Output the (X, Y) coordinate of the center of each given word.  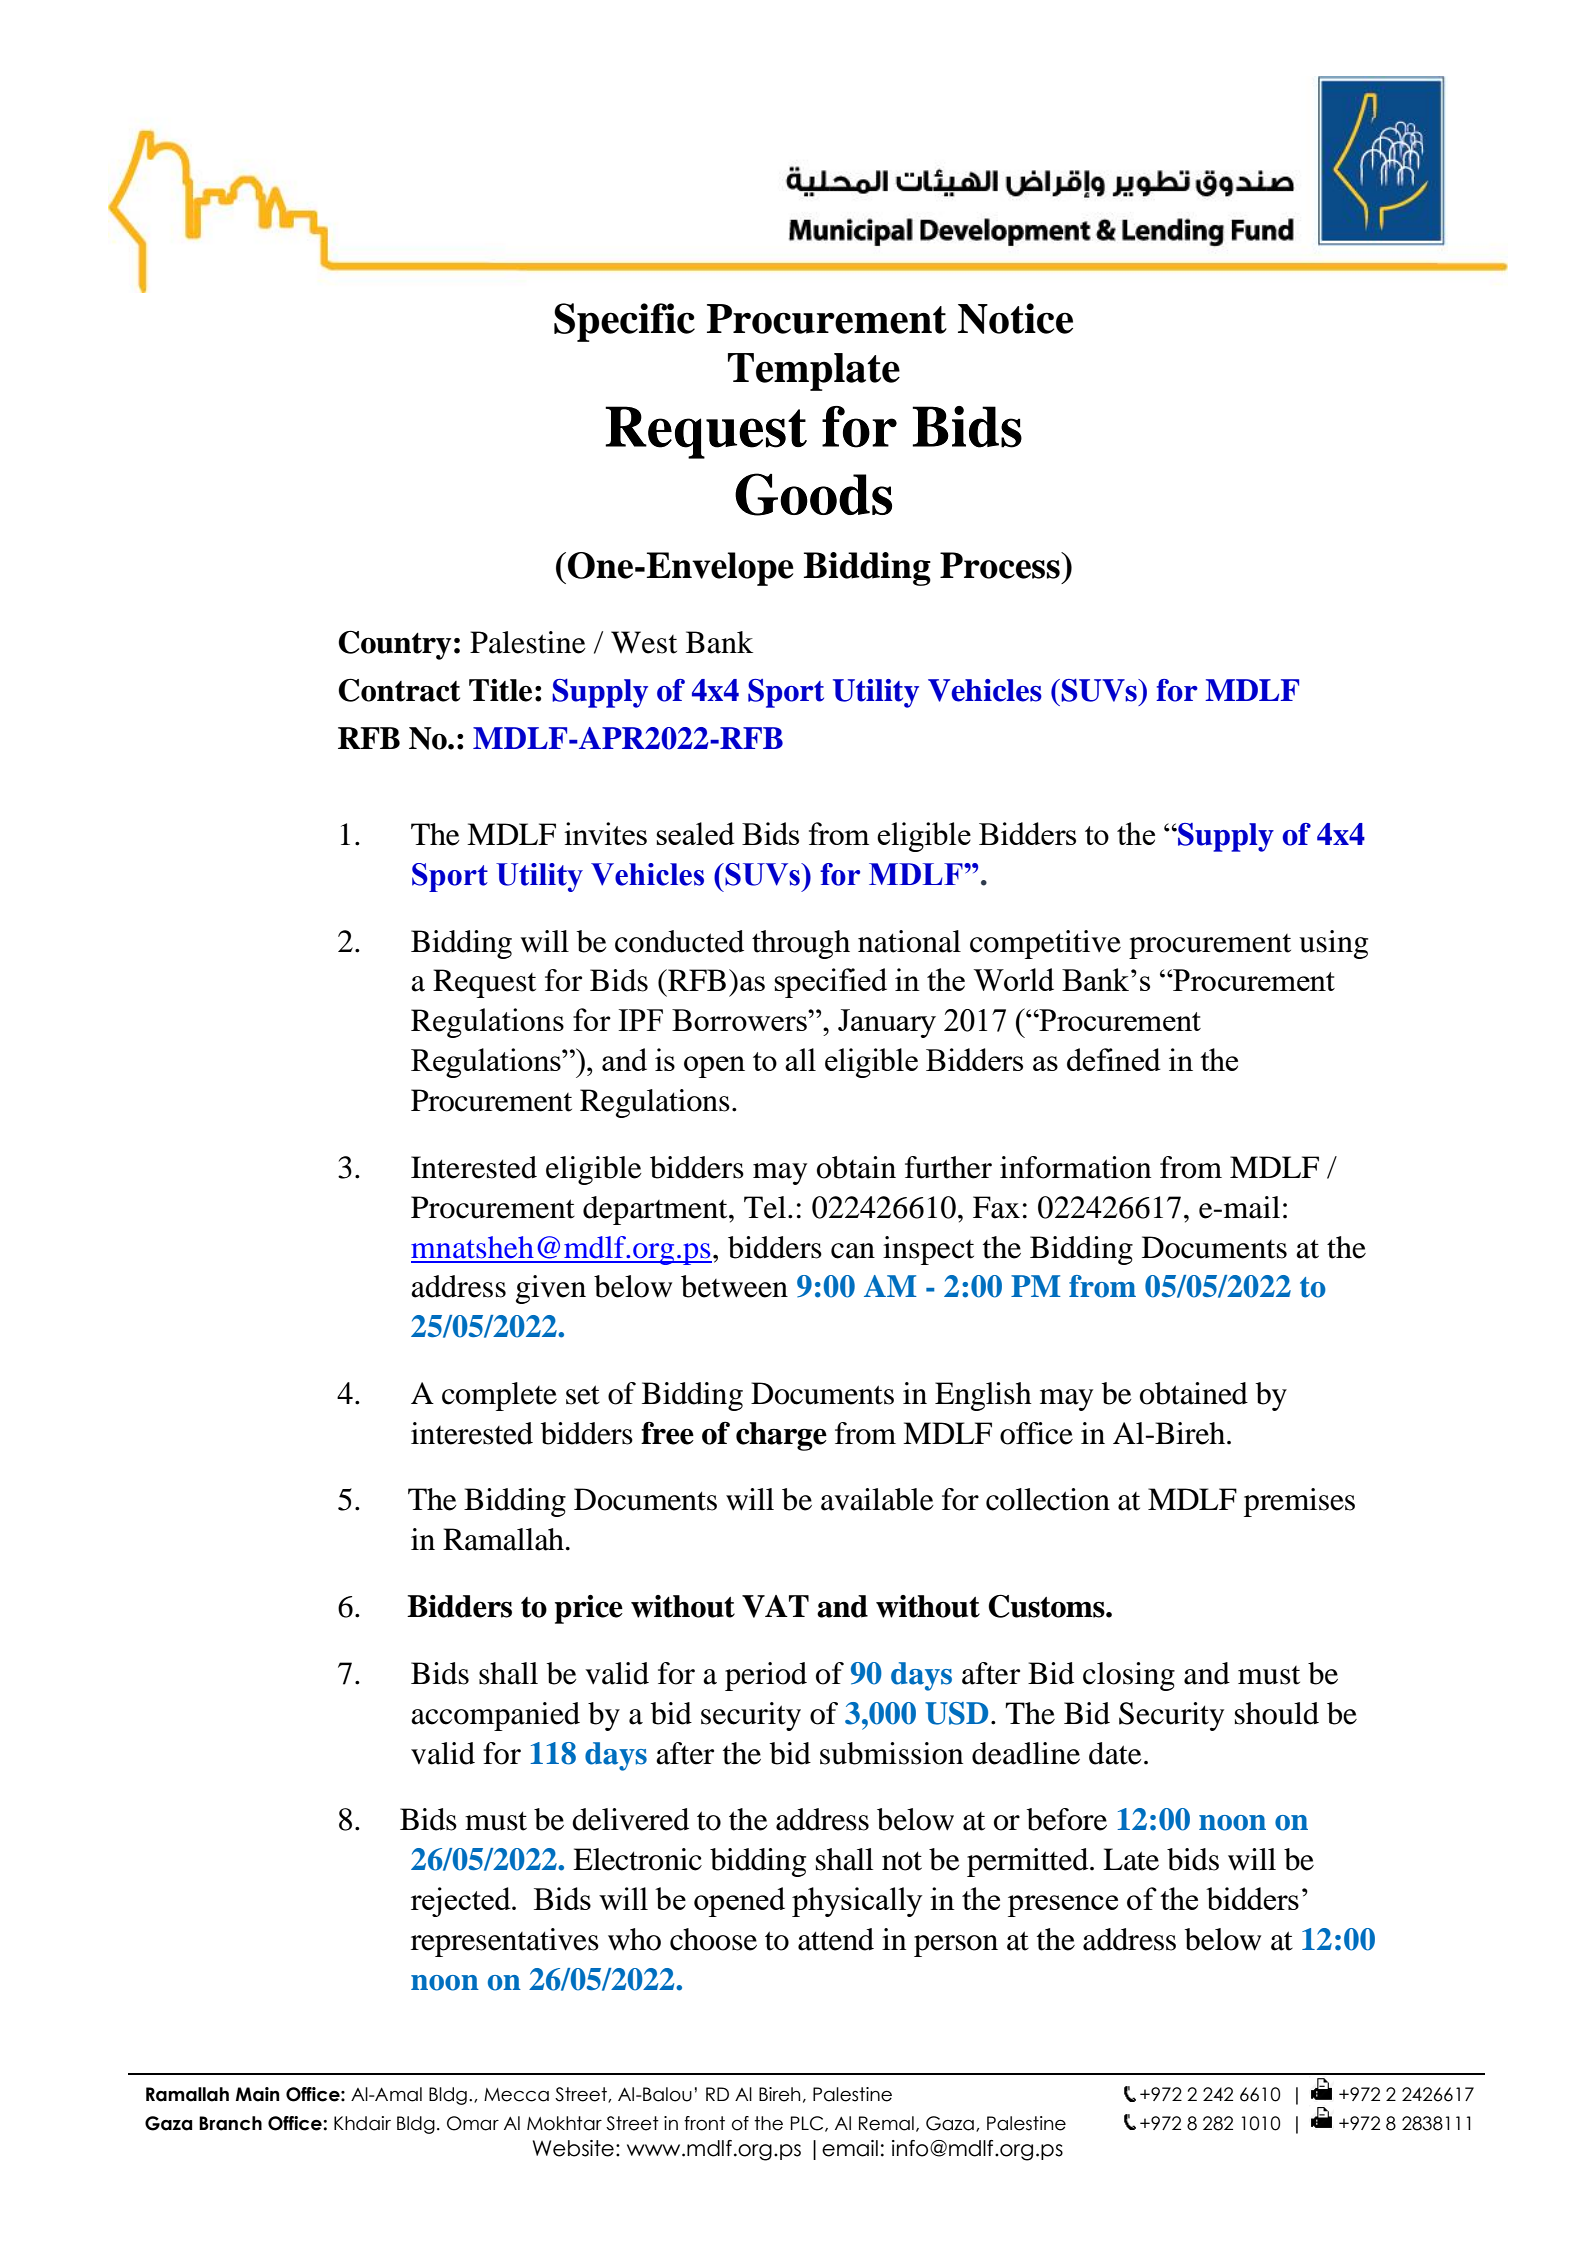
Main (257, 2094)
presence (1063, 1906)
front (704, 2123)
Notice (1015, 318)
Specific (624, 322)
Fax (996, 1207)
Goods (813, 494)
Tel (765, 1207)
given (551, 1289)
